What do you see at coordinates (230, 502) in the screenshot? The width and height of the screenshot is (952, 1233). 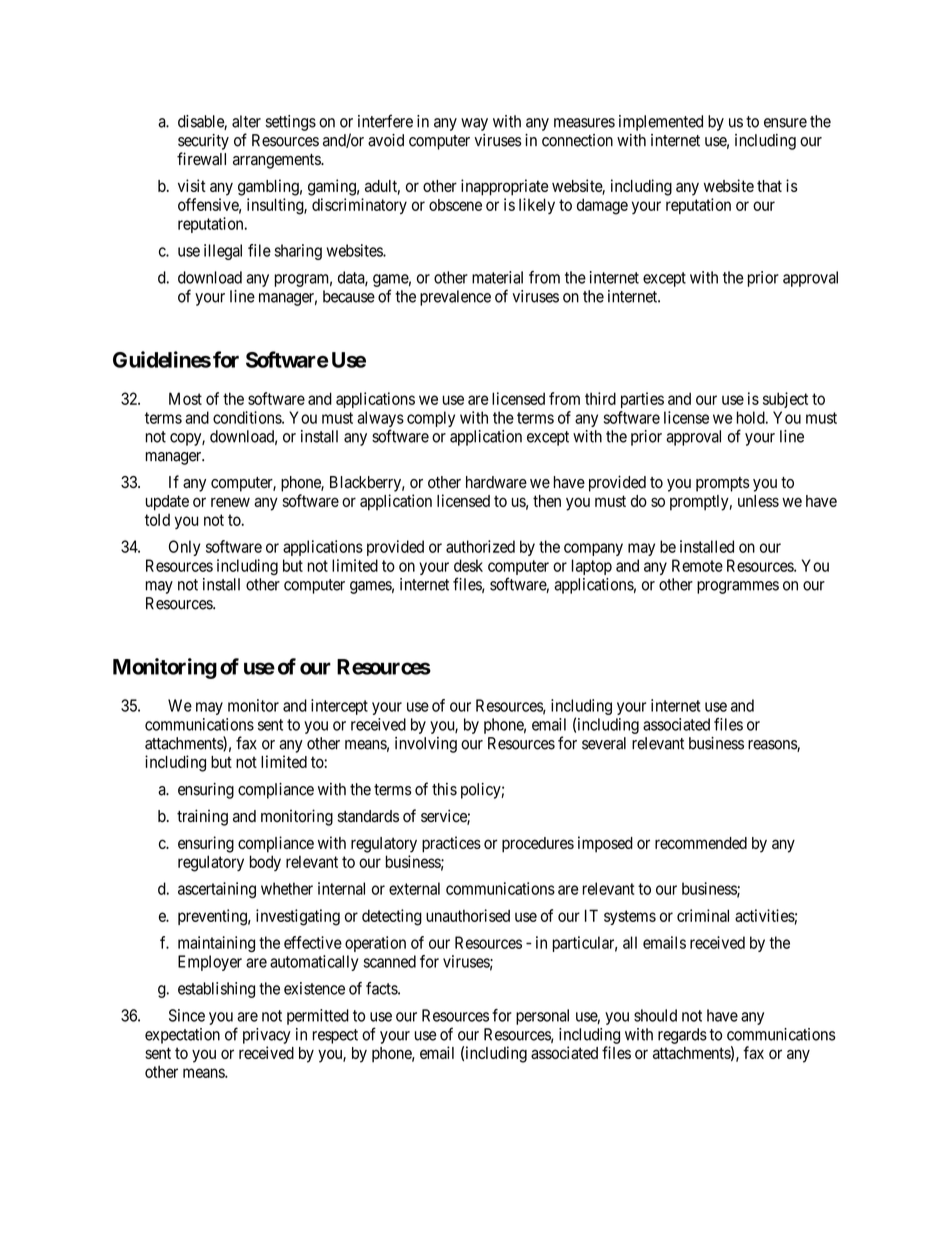 I see `renew` at bounding box center [230, 502].
